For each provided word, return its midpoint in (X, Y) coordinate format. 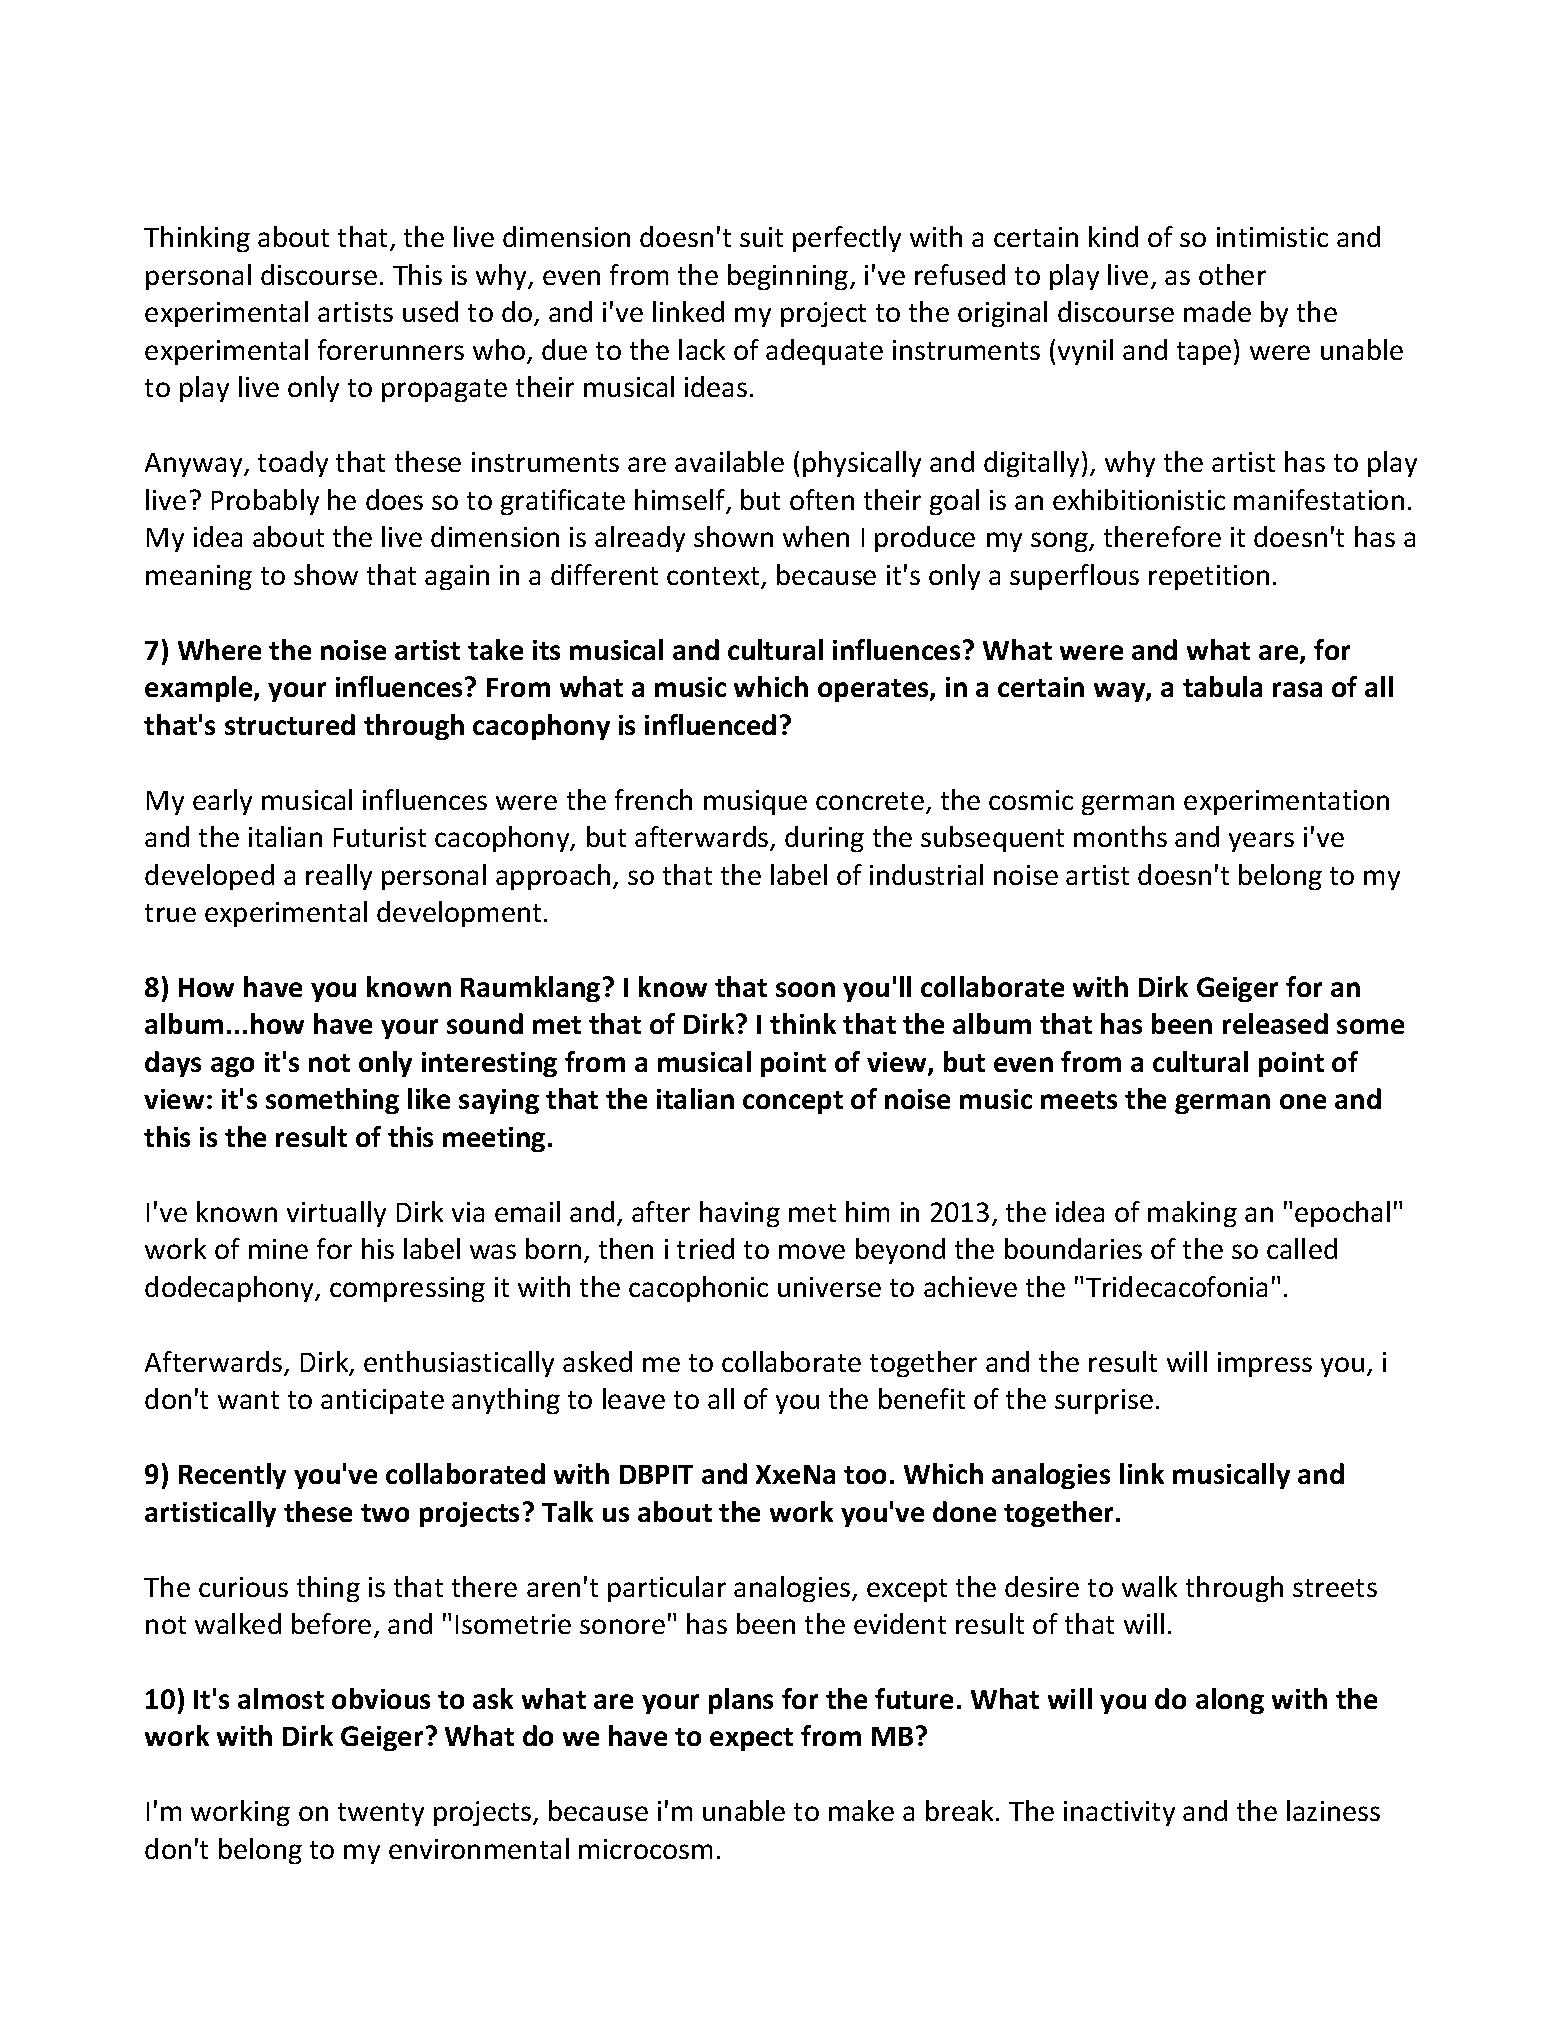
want (248, 1400)
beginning (789, 277)
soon (805, 989)
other (1232, 274)
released (1275, 1023)
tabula (1222, 686)
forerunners (391, 349)
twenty (381, 1814)
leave (634, 1398)
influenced (710, 724)
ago (232, 1067)
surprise (1104, 1401)
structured (290, 724)
